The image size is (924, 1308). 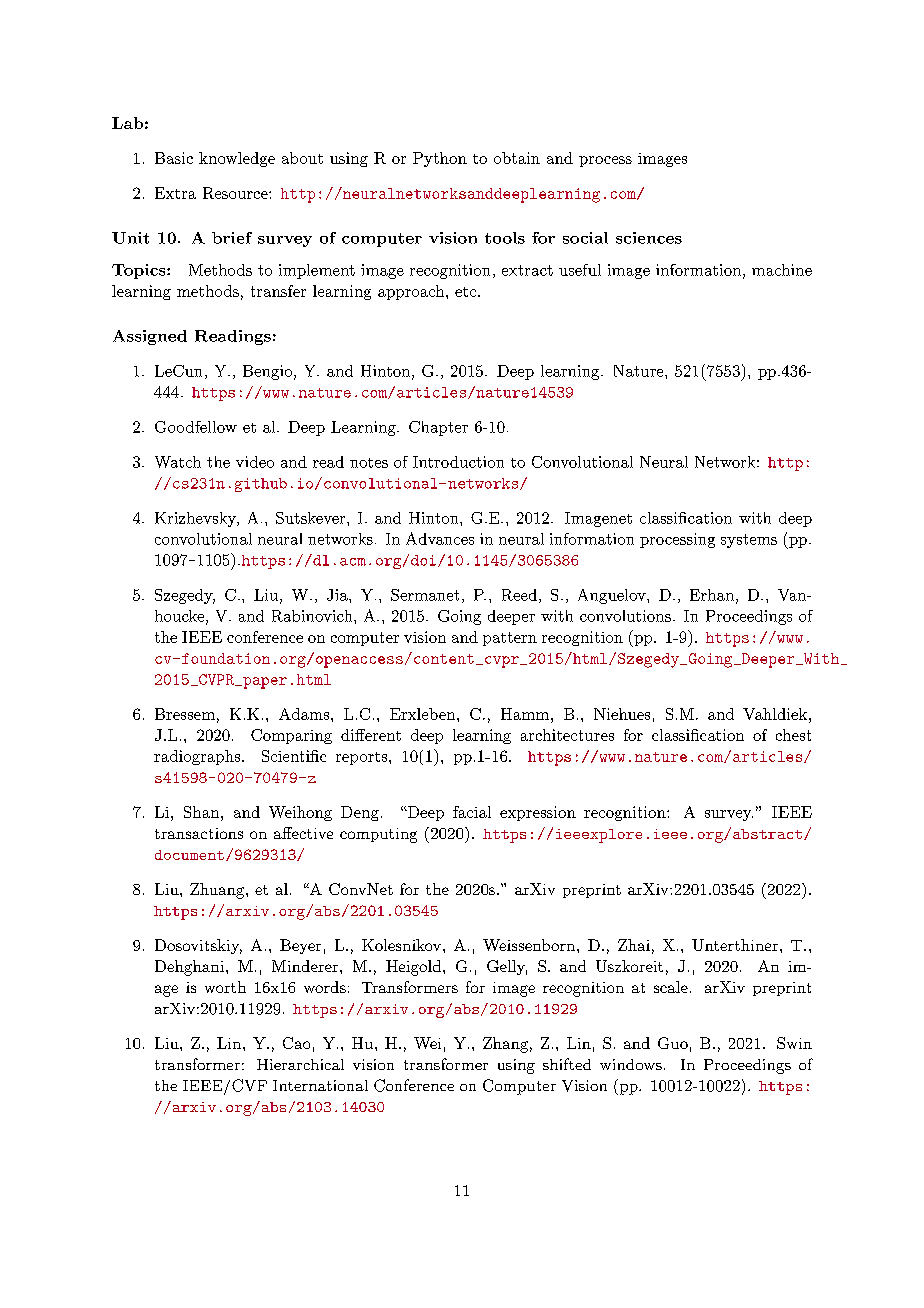 I want to click on Resource, so click(x=236, y=193).
